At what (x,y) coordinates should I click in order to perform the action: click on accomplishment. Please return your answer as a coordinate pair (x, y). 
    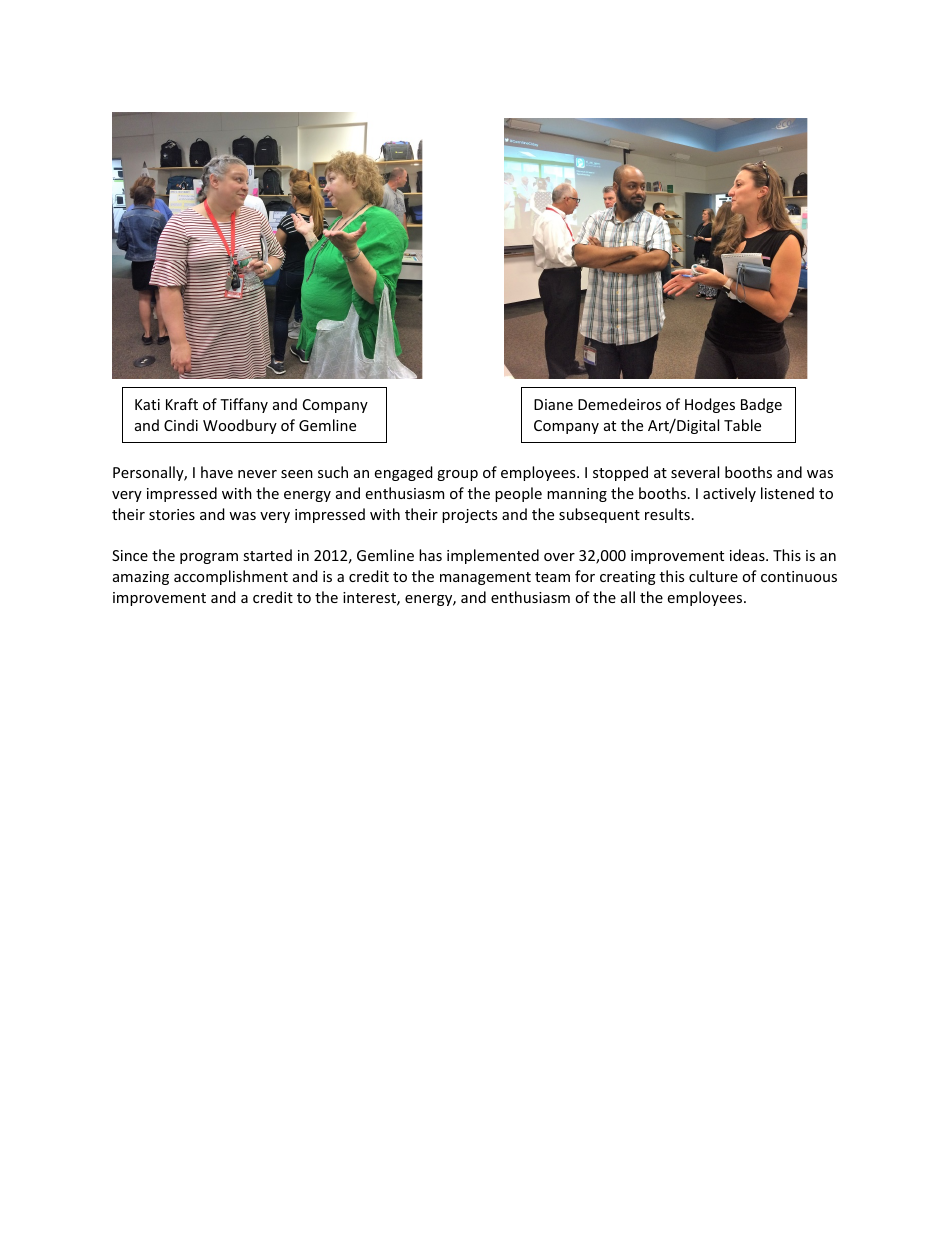
    Looking at the image, I should click on (231, 577).
